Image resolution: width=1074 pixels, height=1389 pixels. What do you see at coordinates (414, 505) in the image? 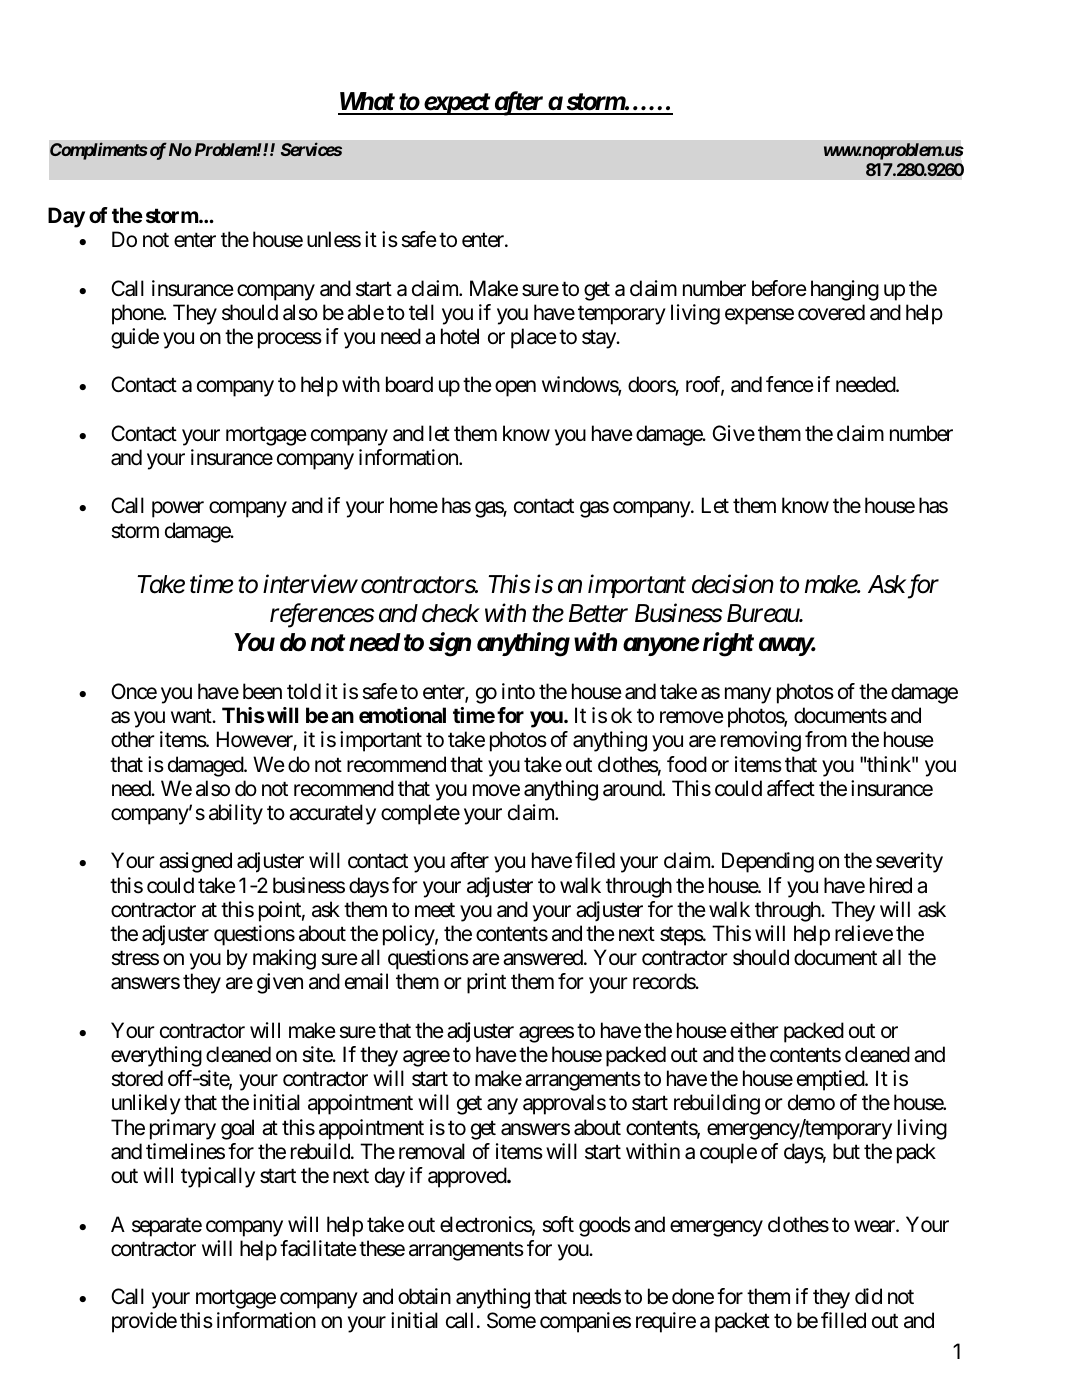
I see `home` at bounding box center [414, 505].
